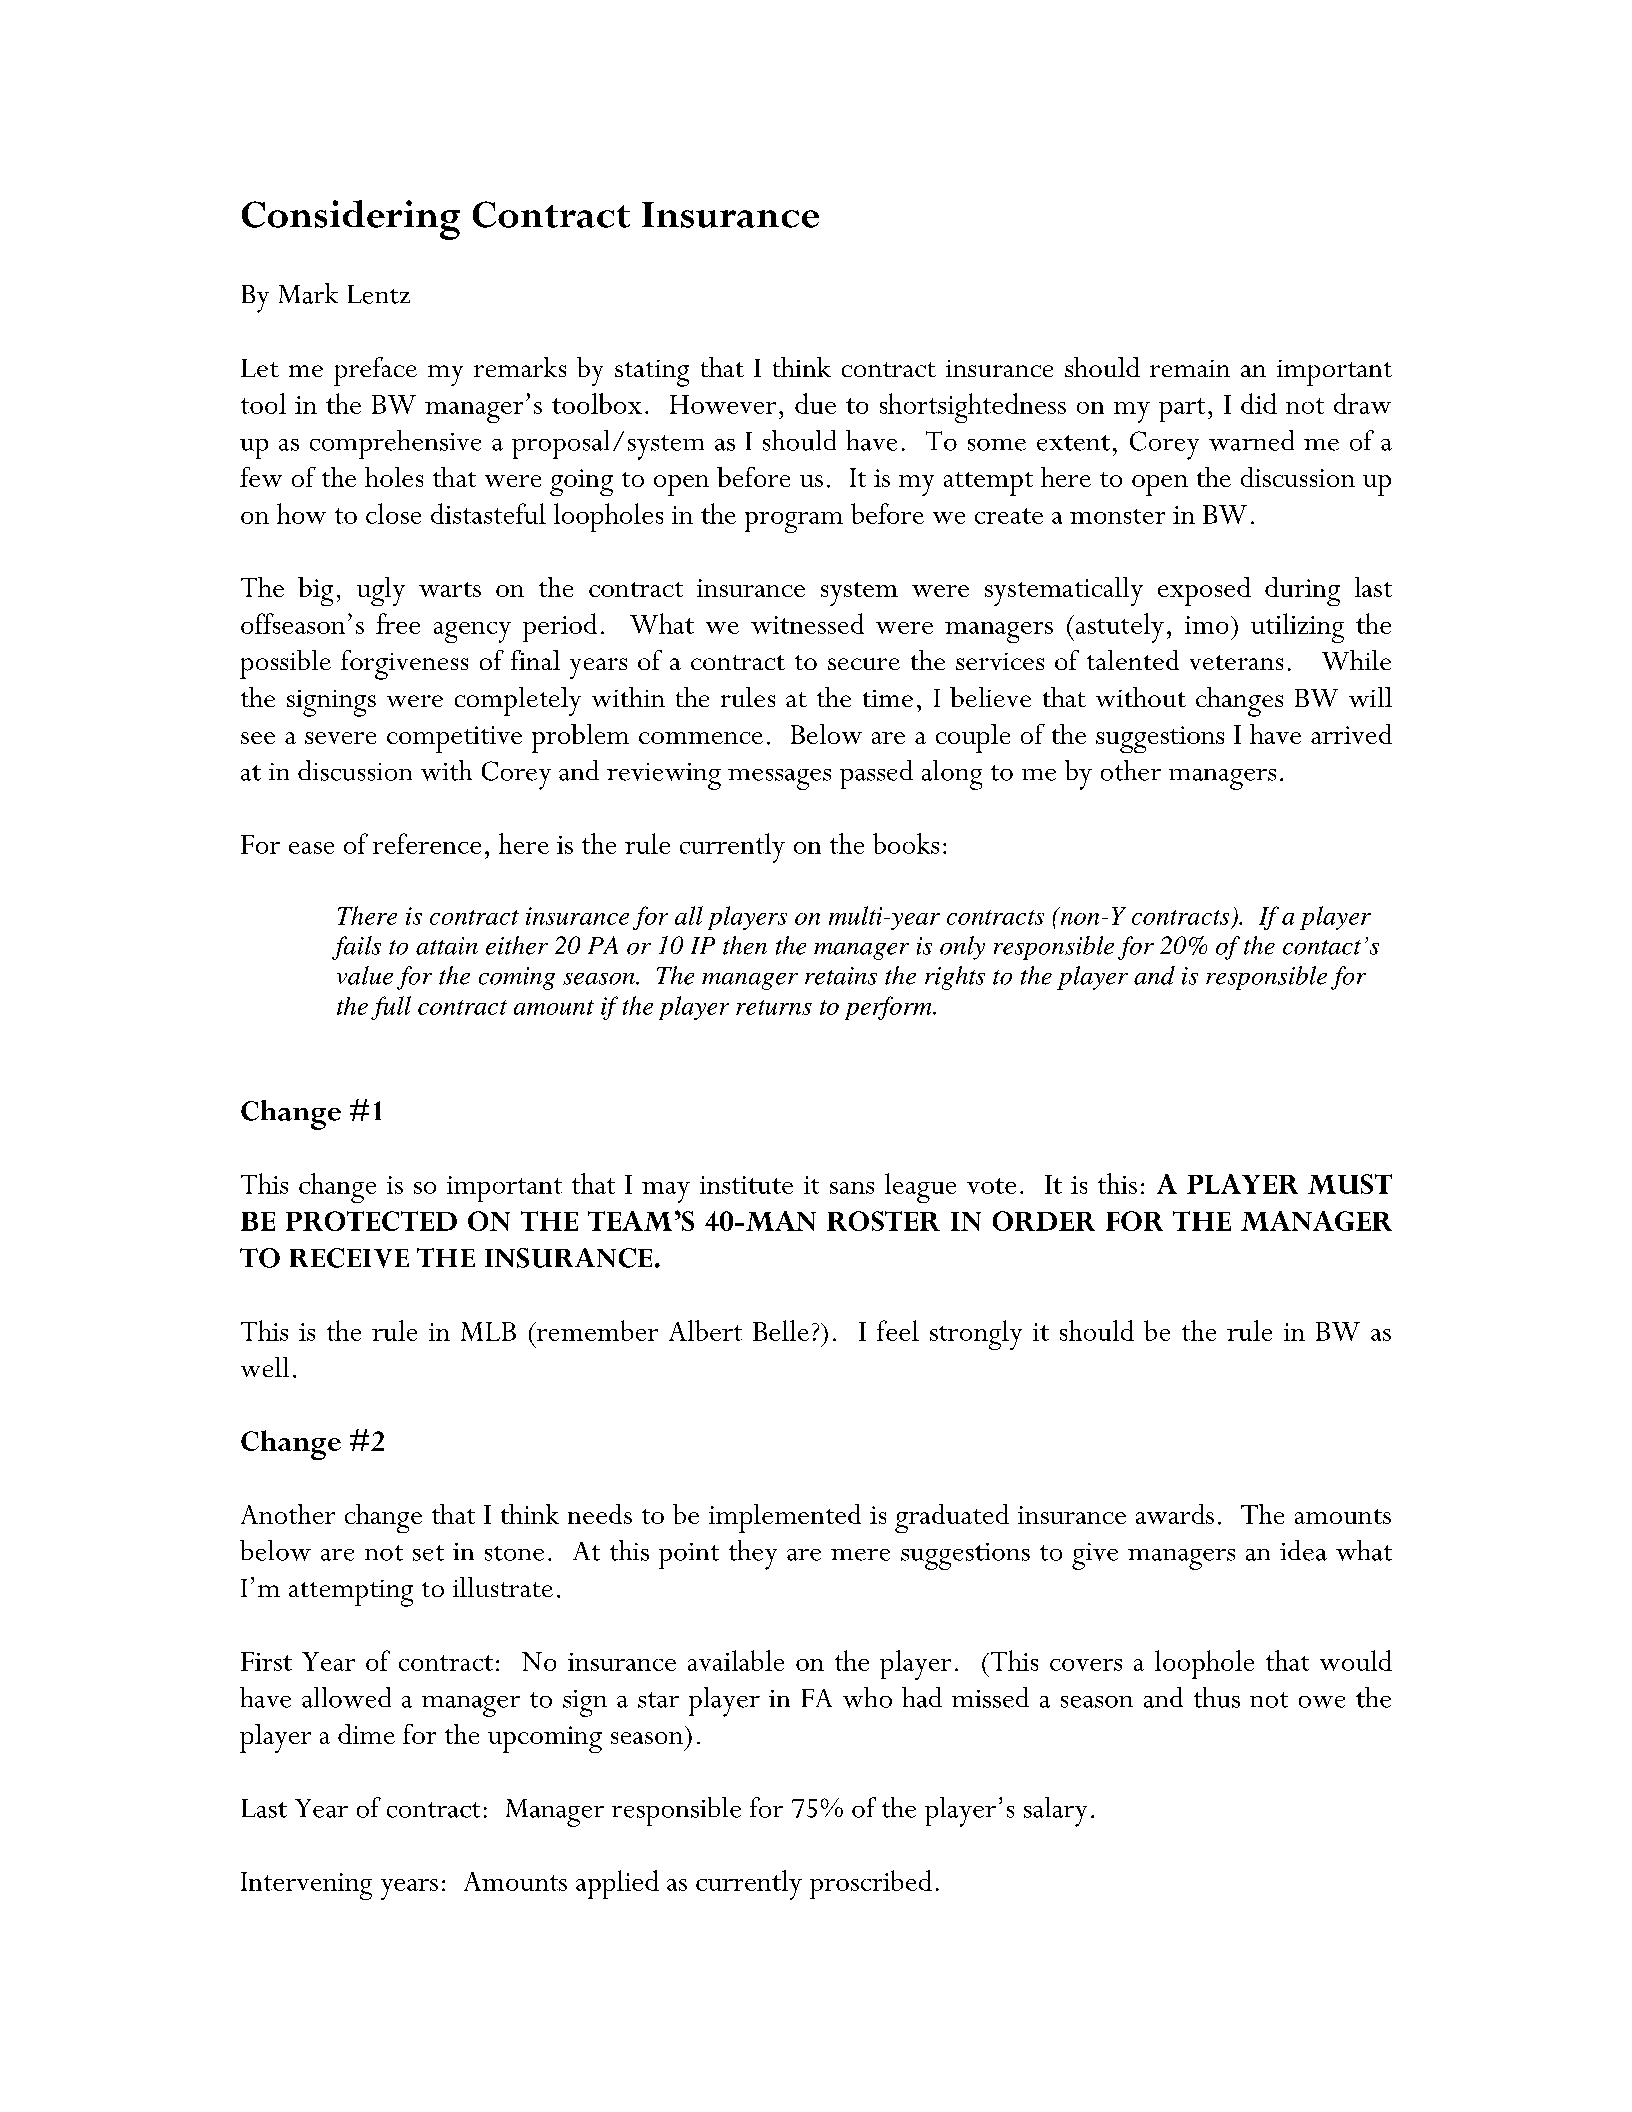 The width and height of the screenshot is (1632, 2112). Describe the element at coordinates (1175, 1514) in the screenshot. I see `awards` at that location.
